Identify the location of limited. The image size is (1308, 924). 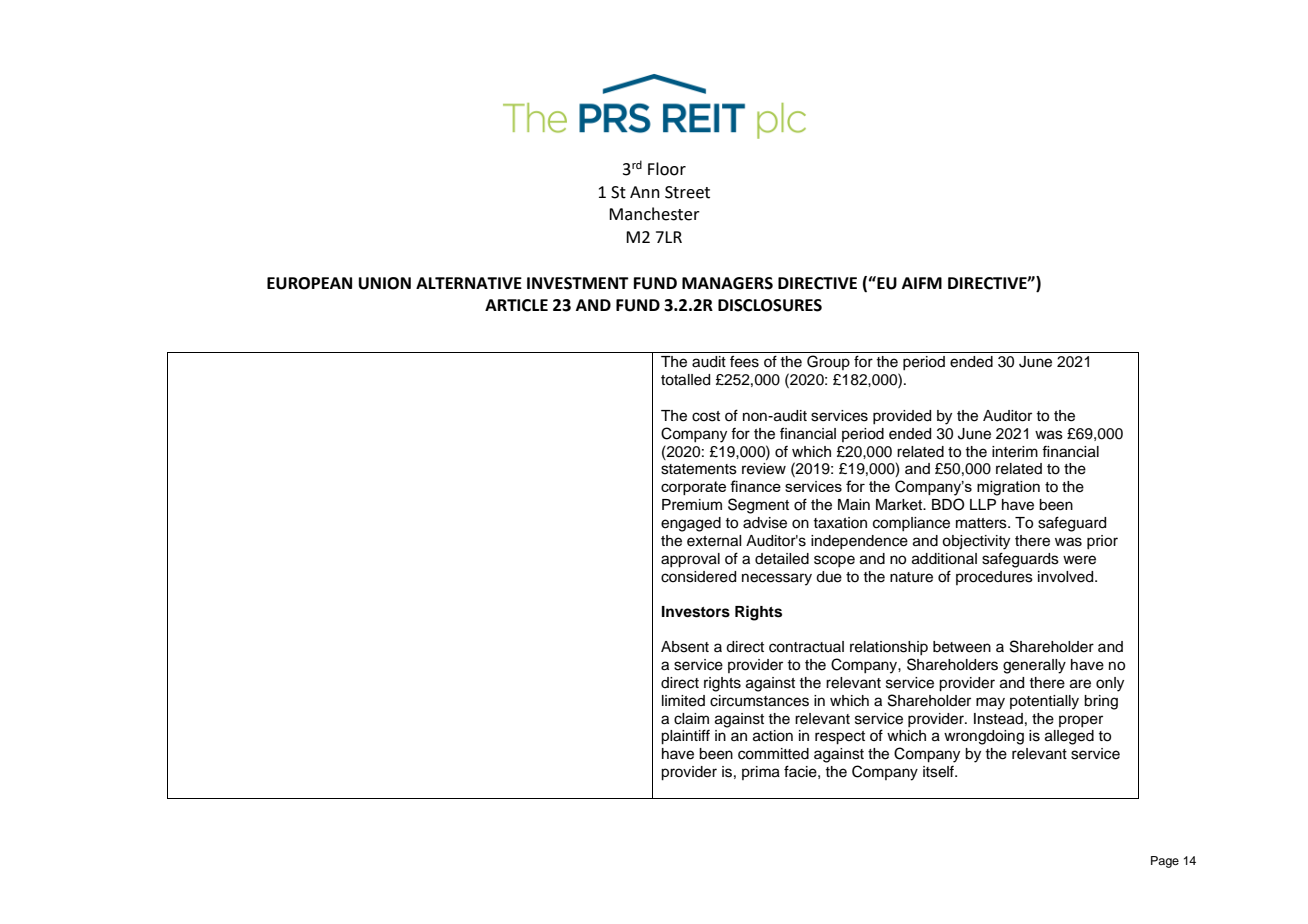
(683, 701).
